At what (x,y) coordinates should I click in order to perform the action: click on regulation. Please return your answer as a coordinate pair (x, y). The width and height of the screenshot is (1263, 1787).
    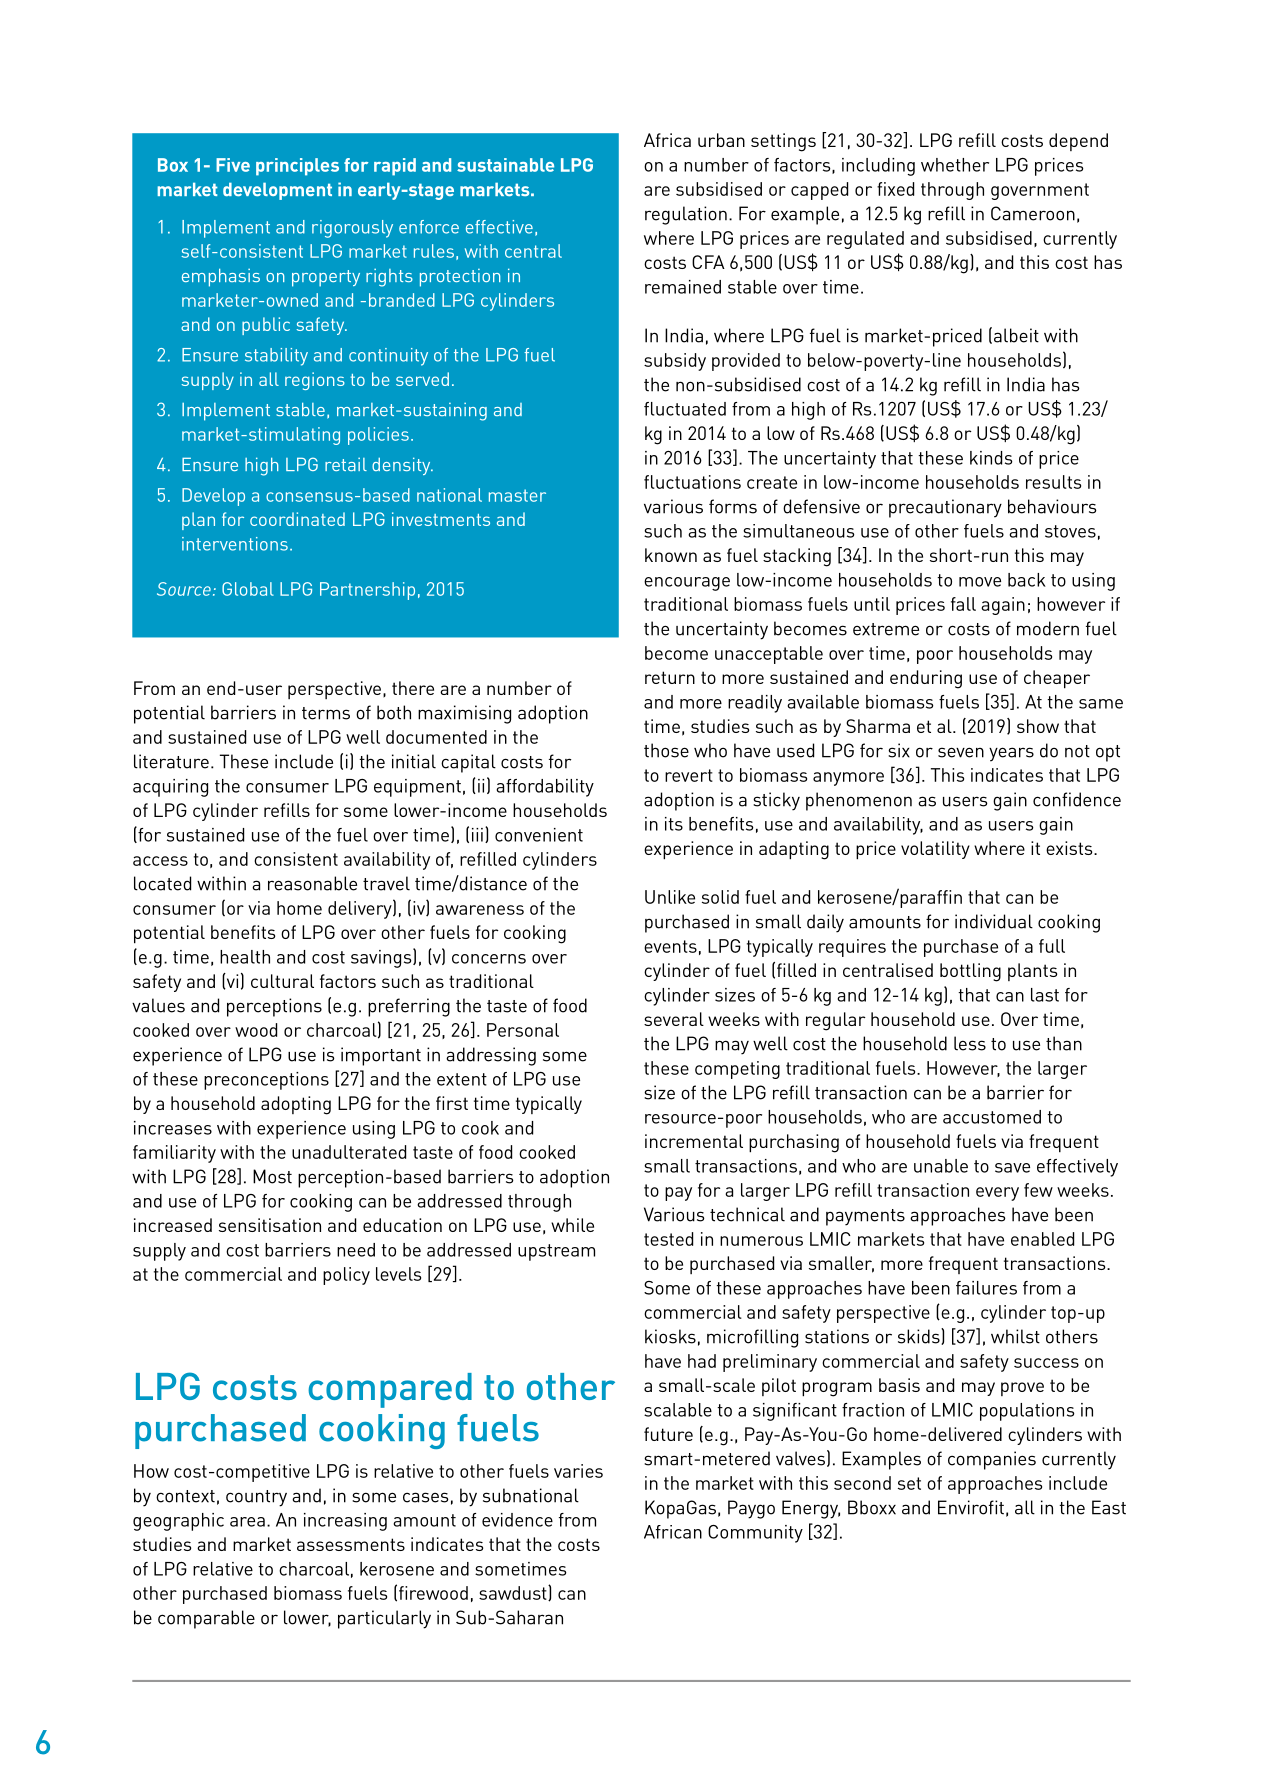
    Looking at the image, I should click on (686, 215).
